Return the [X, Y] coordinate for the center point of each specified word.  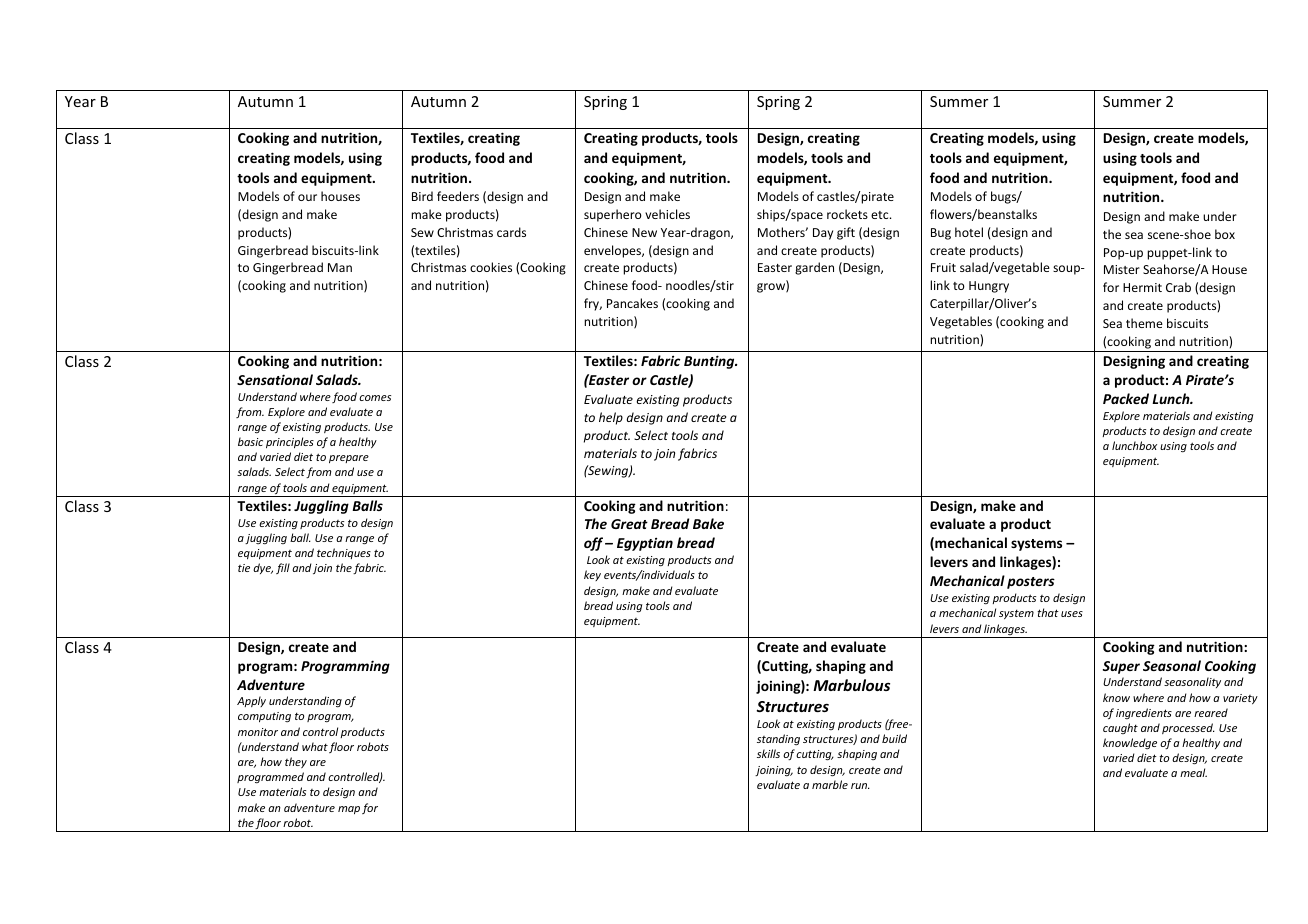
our [307, 197]
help [611, 418]
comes [375, 398]
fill [283, 568]
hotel [969, 232]
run [860, 786]
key [592, 575]
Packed [1126, 398]
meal [1193, 772]
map [349, 810]
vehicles [667, 214]
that [1048, 612]
